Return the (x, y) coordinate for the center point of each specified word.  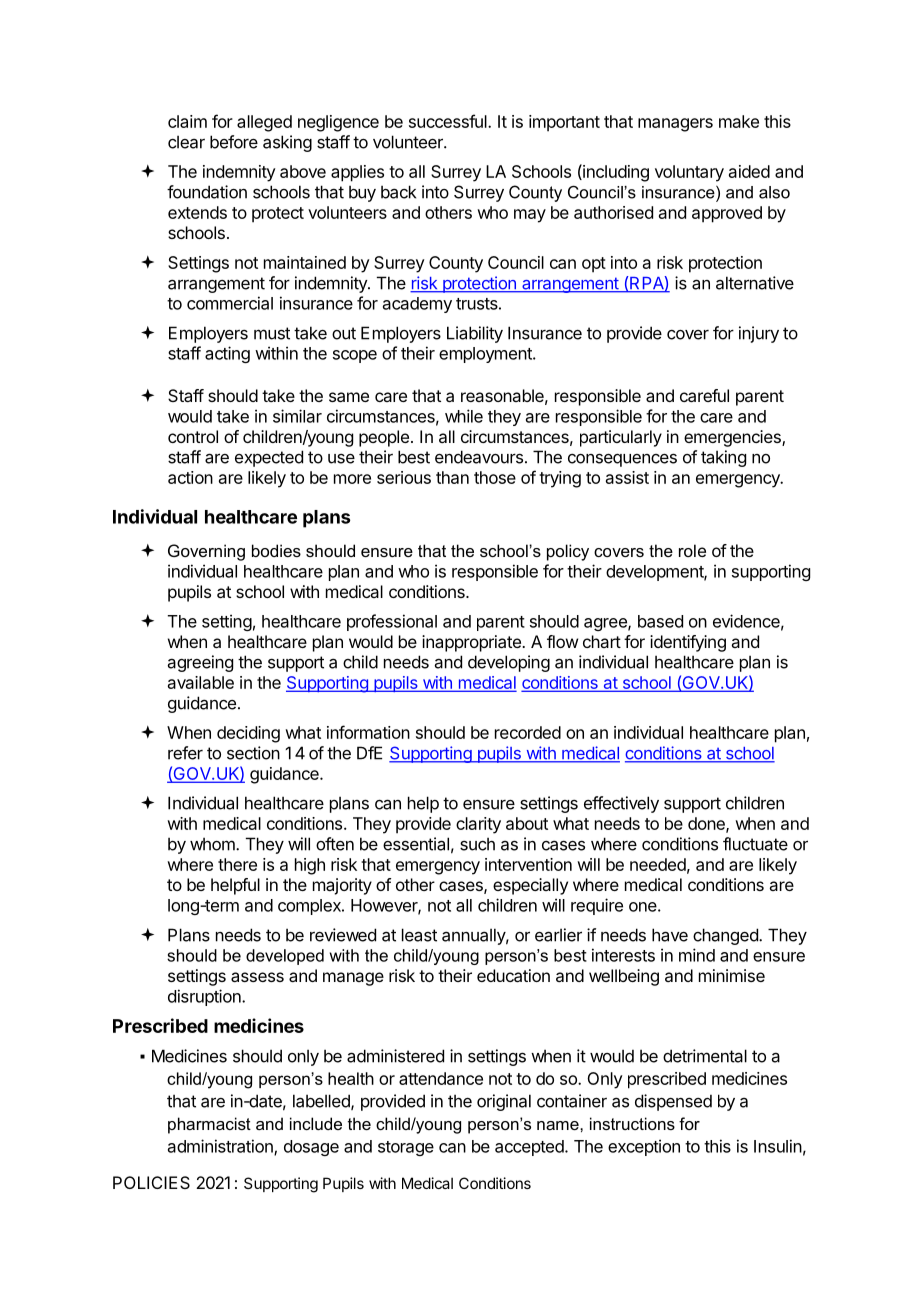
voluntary (689, 173)
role (692, 550)
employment (486, 355)
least (419, 935)
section (253, 753)
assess (257, 977)
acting (227, 354)
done (707, 824)
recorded (528, 732)
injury (759, 334)
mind (697, 955)
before (234, 142)
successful (449, 121)
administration (221, 1147)
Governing (206, 552)
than (452, 477)
